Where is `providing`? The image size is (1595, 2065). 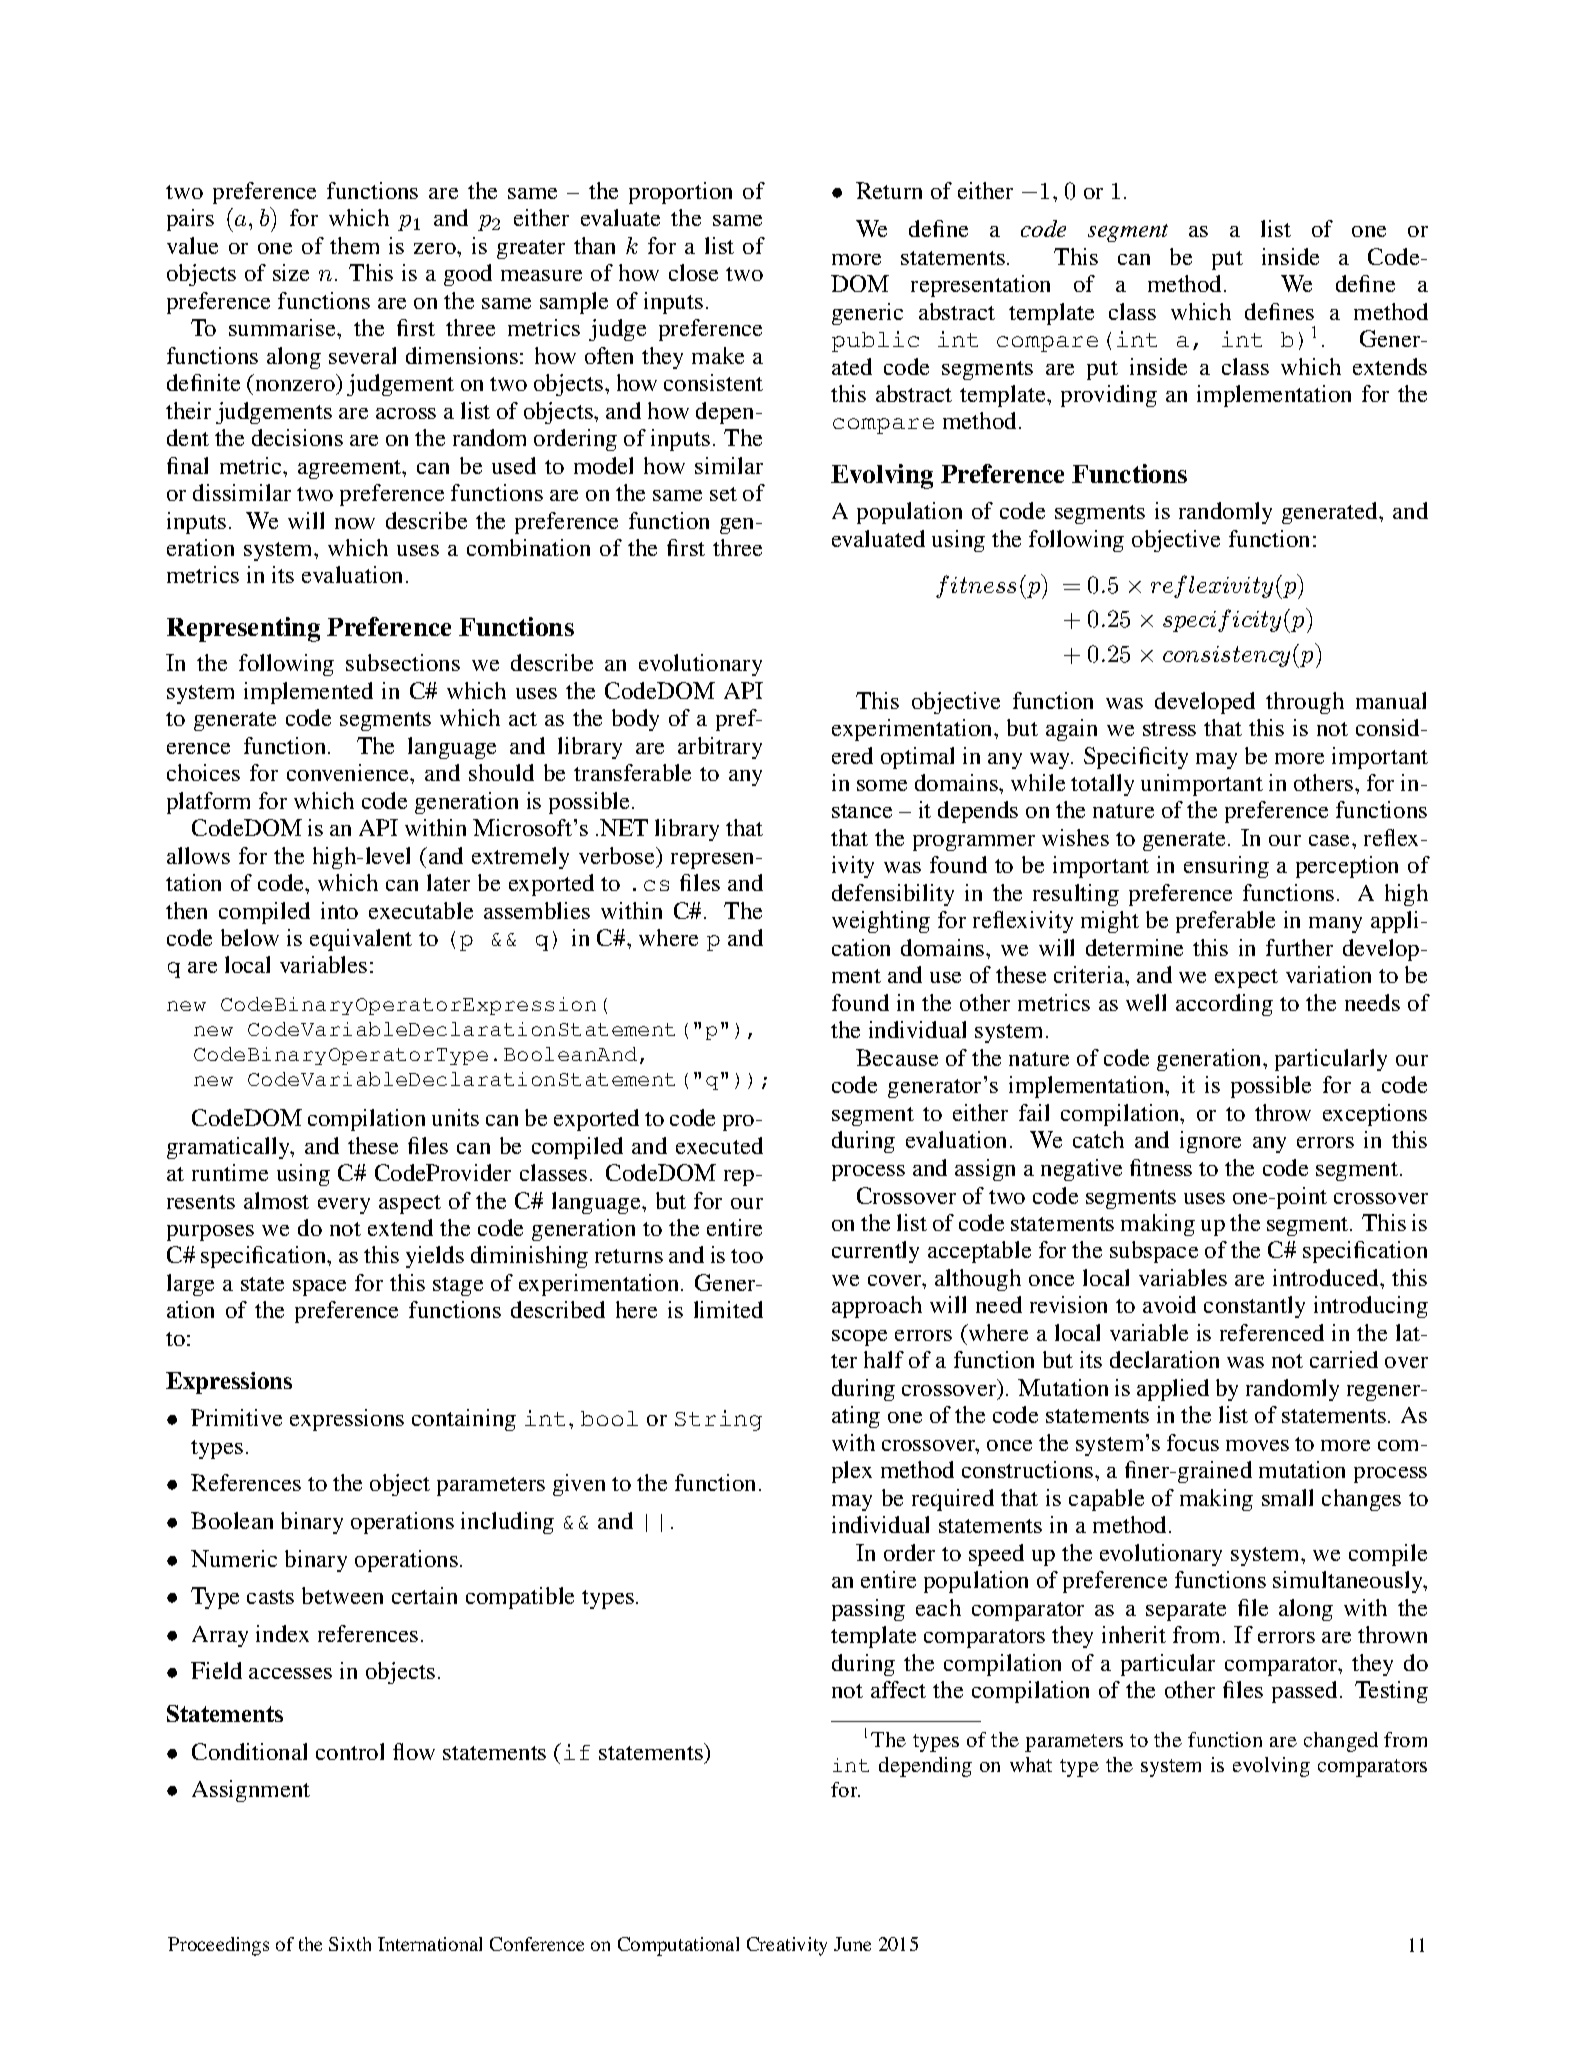 providing is located at coordinates (1109, 396).
